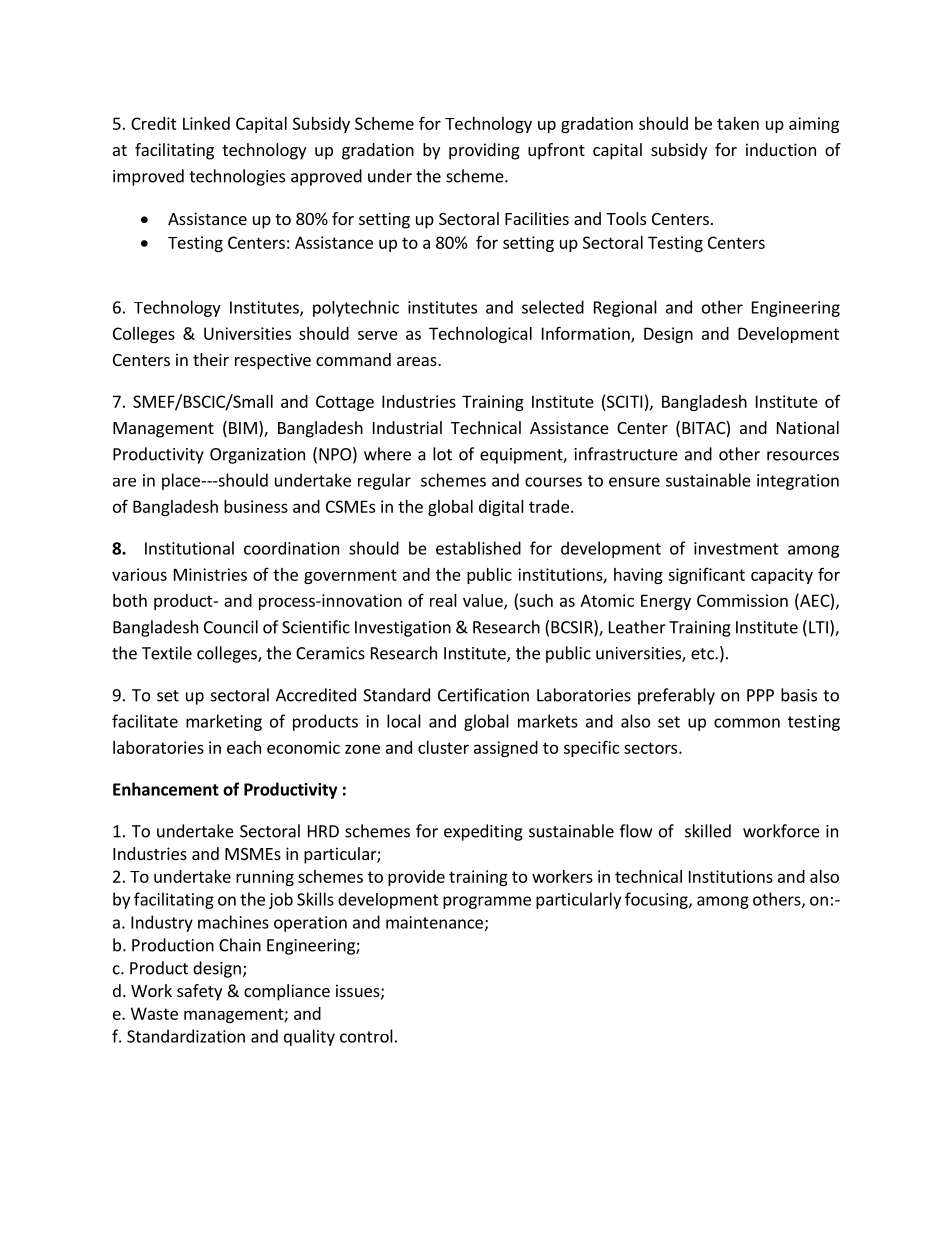 This screenshot has width=952, height=1233. I want to click on providing, so click(484, 151).
